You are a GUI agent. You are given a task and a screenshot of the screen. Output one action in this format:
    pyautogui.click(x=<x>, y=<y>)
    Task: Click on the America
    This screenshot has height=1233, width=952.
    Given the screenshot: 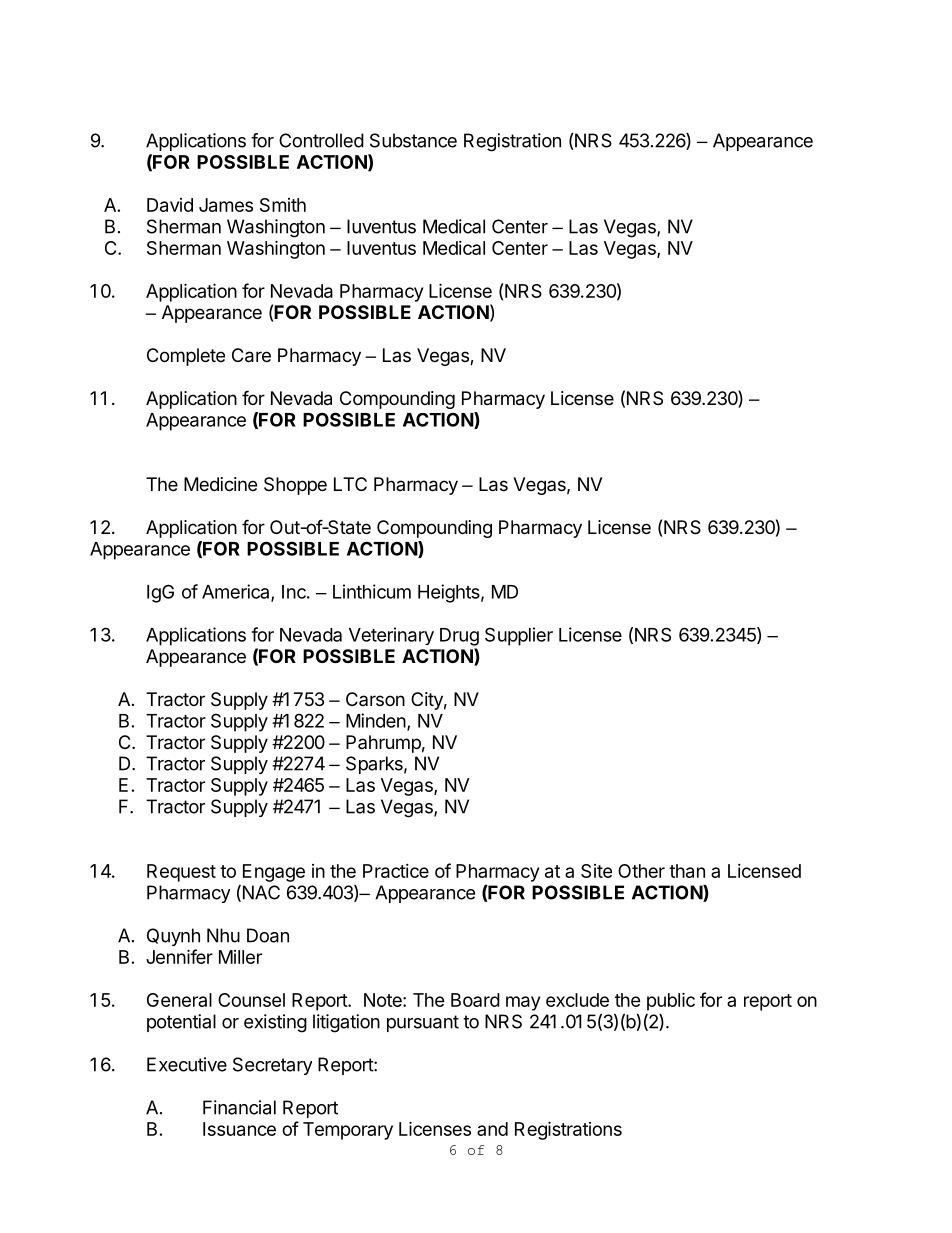 What is the action you would take?
    pyautogui.click(x=237, y=592)
